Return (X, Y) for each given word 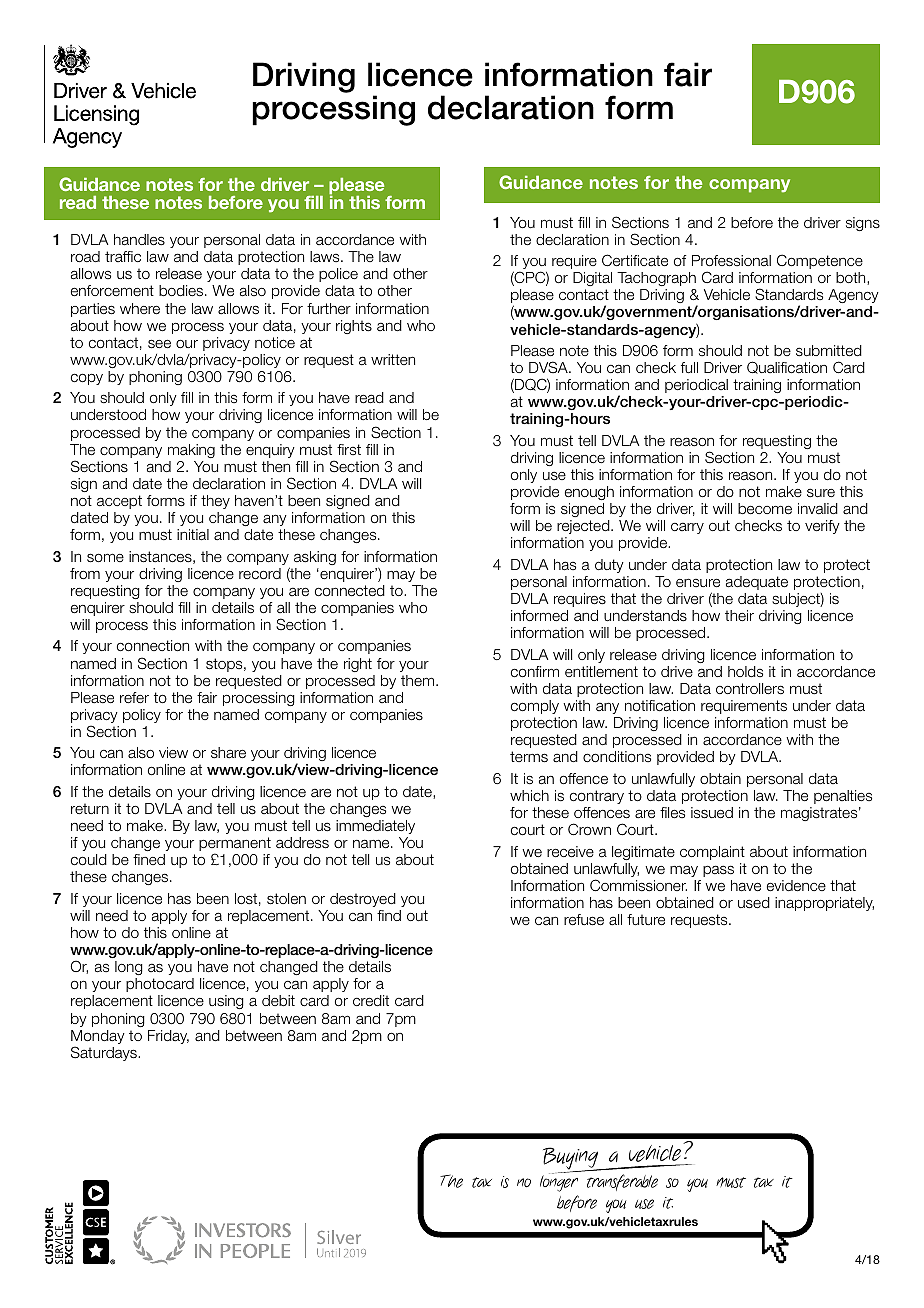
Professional (731, 261)
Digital (592, 279)
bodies (182, 291)
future (646, 919)
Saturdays (105, 1053)
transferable (622, 1182)
